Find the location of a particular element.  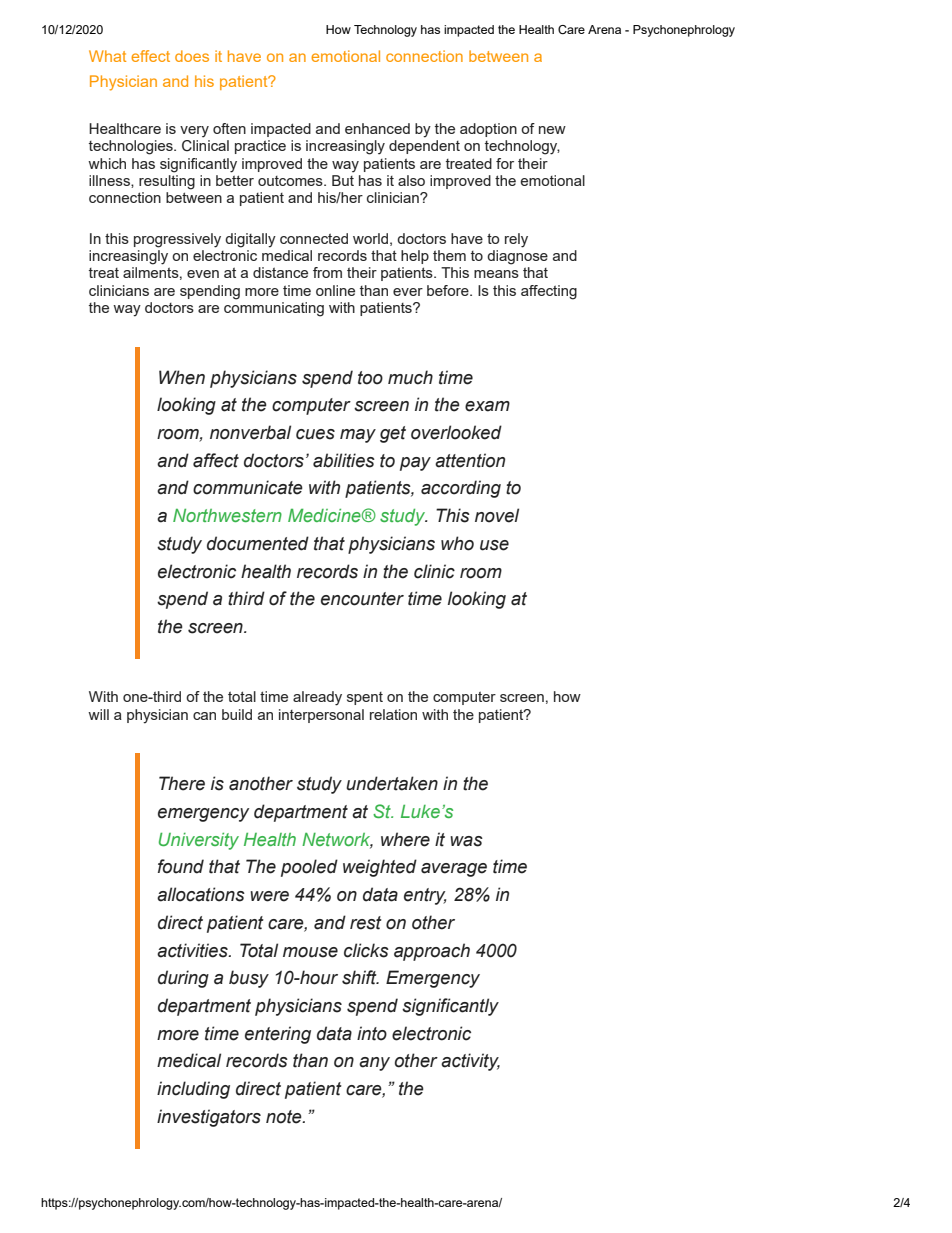

online is located at coordinates (335, 290).
